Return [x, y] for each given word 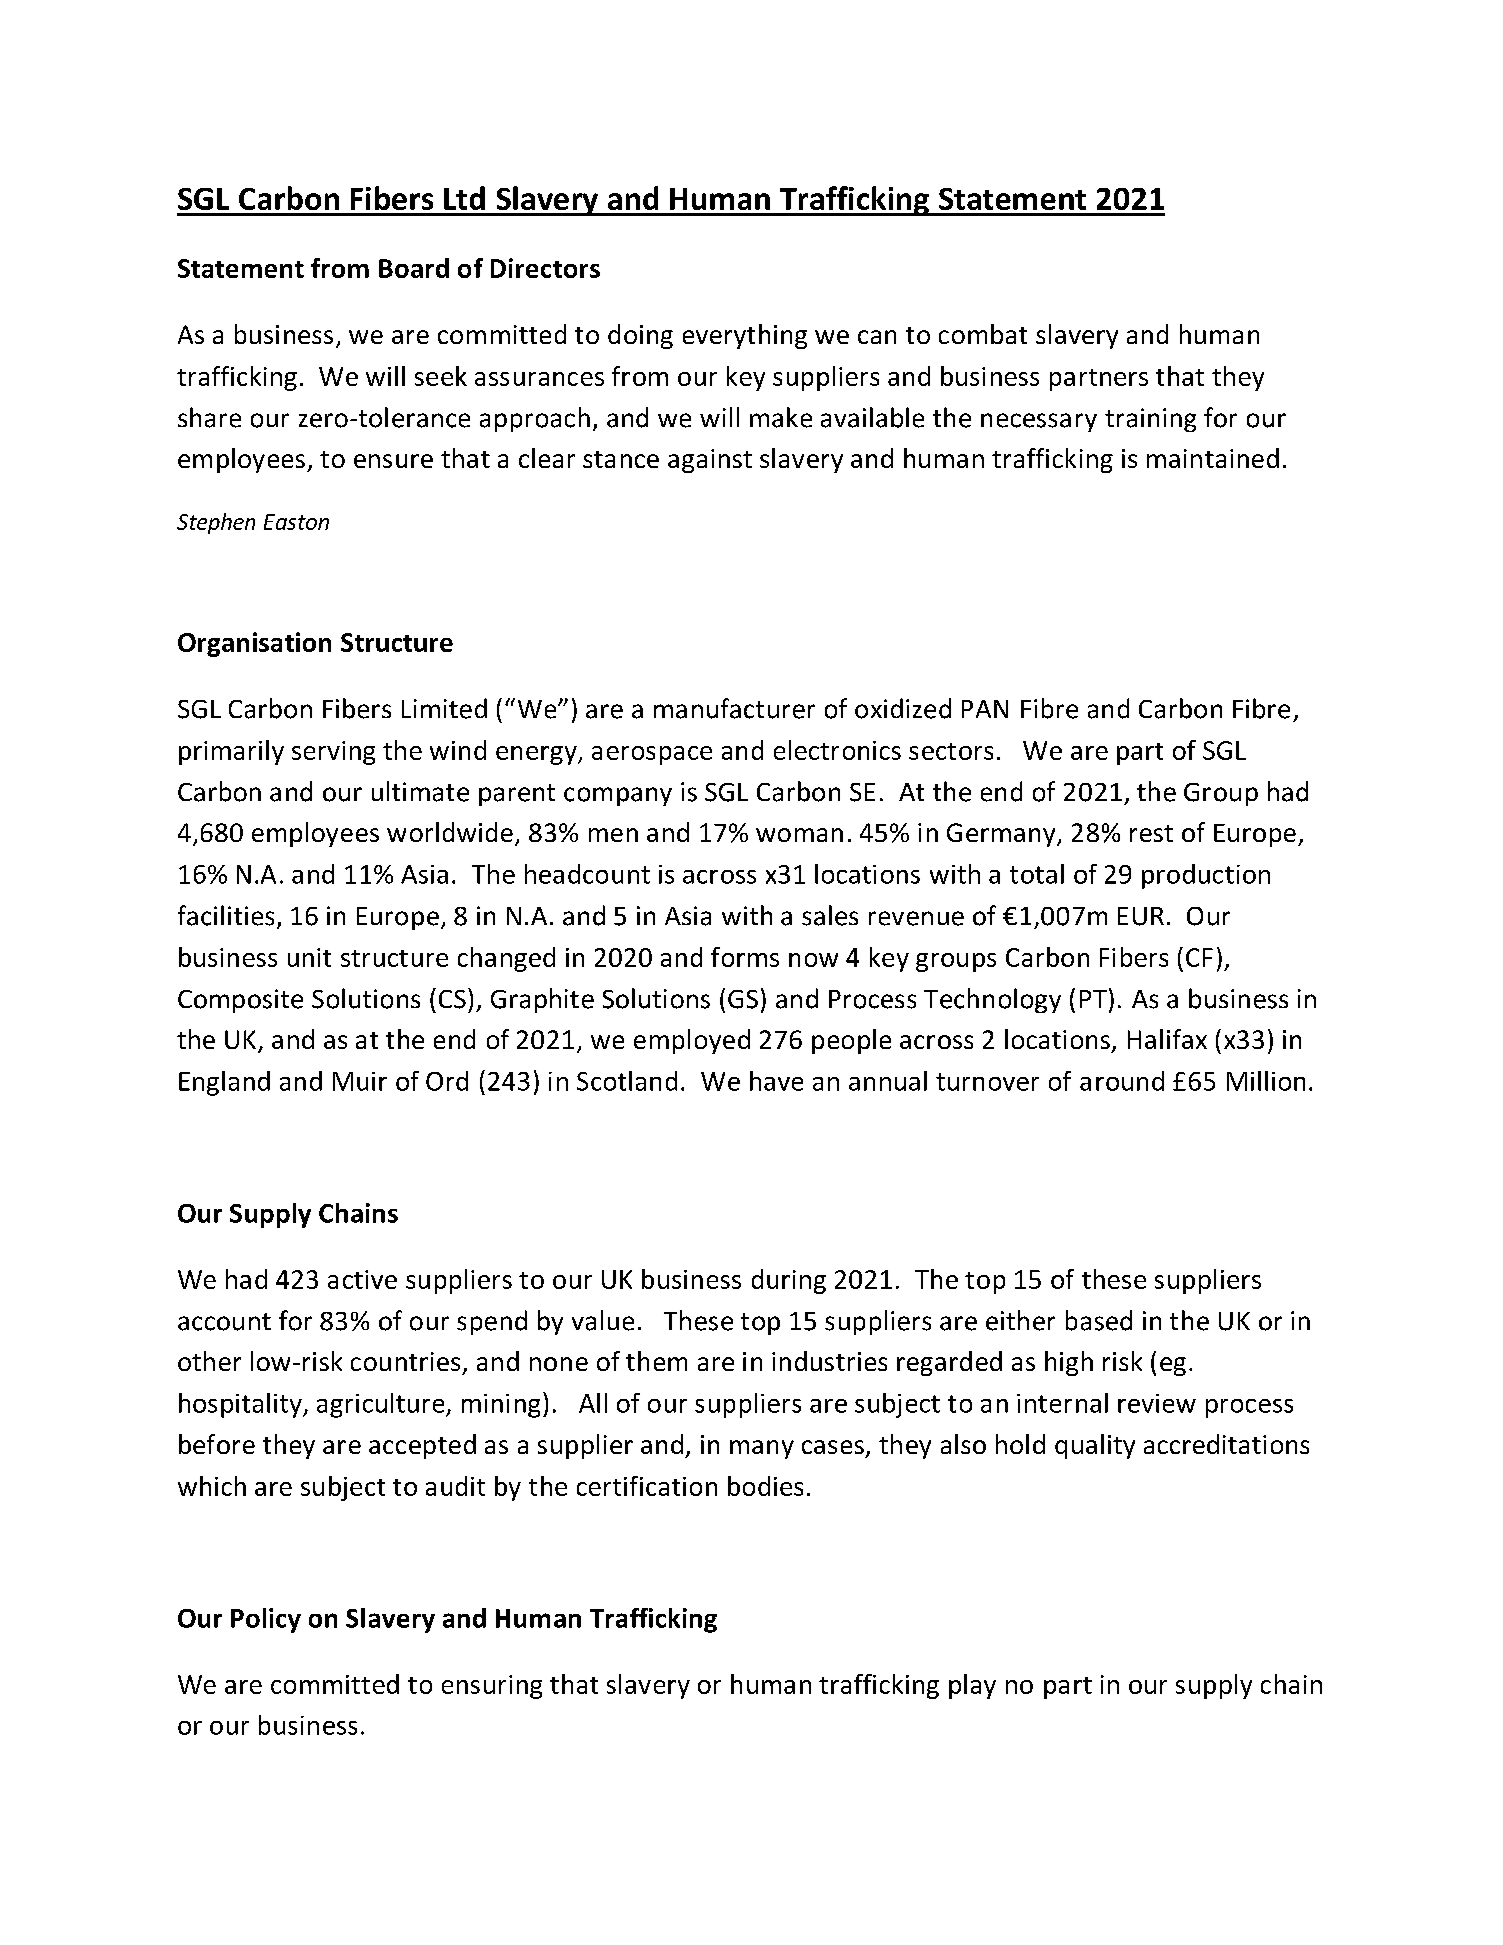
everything [745, 336]
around [1122, 1081]
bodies [765, 1486]
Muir [360, 1081]
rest [1151, 833]
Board [414, 268]
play [972, 1686]
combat [983, 334]
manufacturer [734, 708]
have [776, 1081]
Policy [266, 1620]
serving [333, 753]
